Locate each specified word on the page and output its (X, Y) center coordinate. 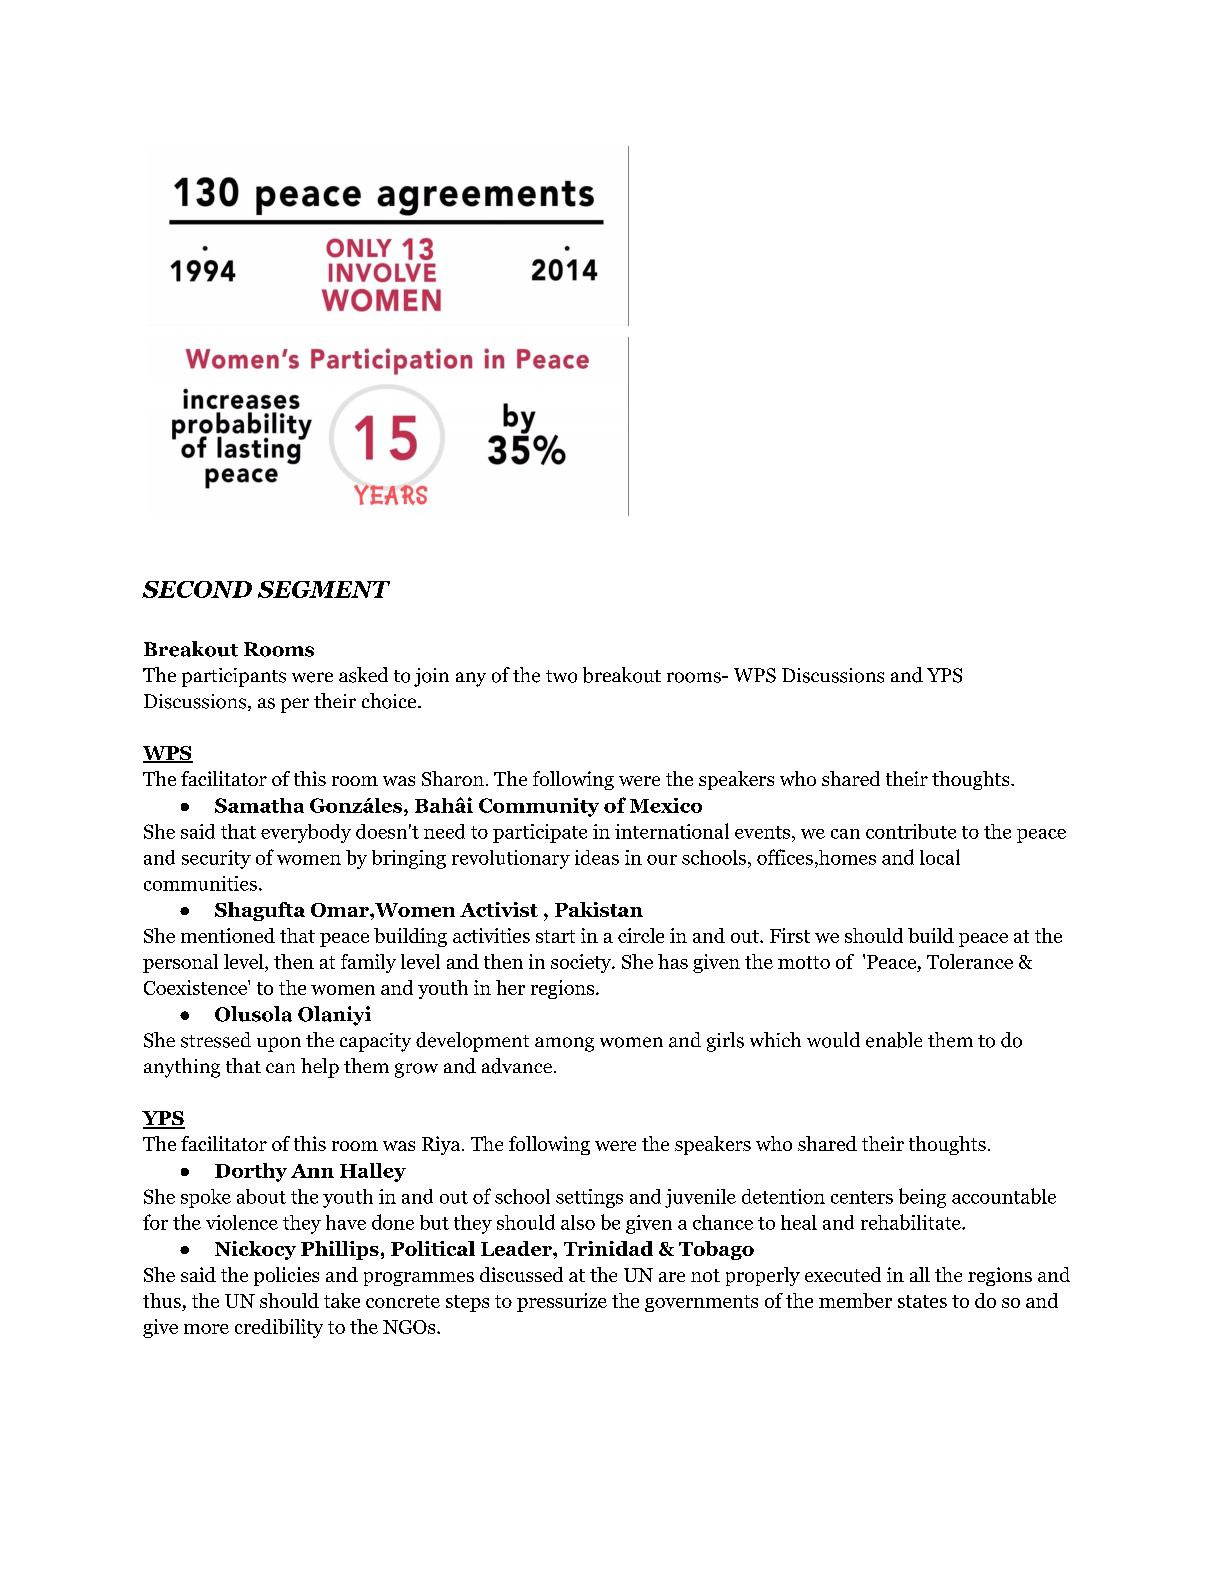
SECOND (197, 589)
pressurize (562, 1302)
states (922, 1301)
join (431, 677)
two (561, 676)
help (320, 1068)
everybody (306, 833)
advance (517, 1066)
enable (894, 1040)
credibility (279, 1328)
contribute (911, 831)
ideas (597, 857)
